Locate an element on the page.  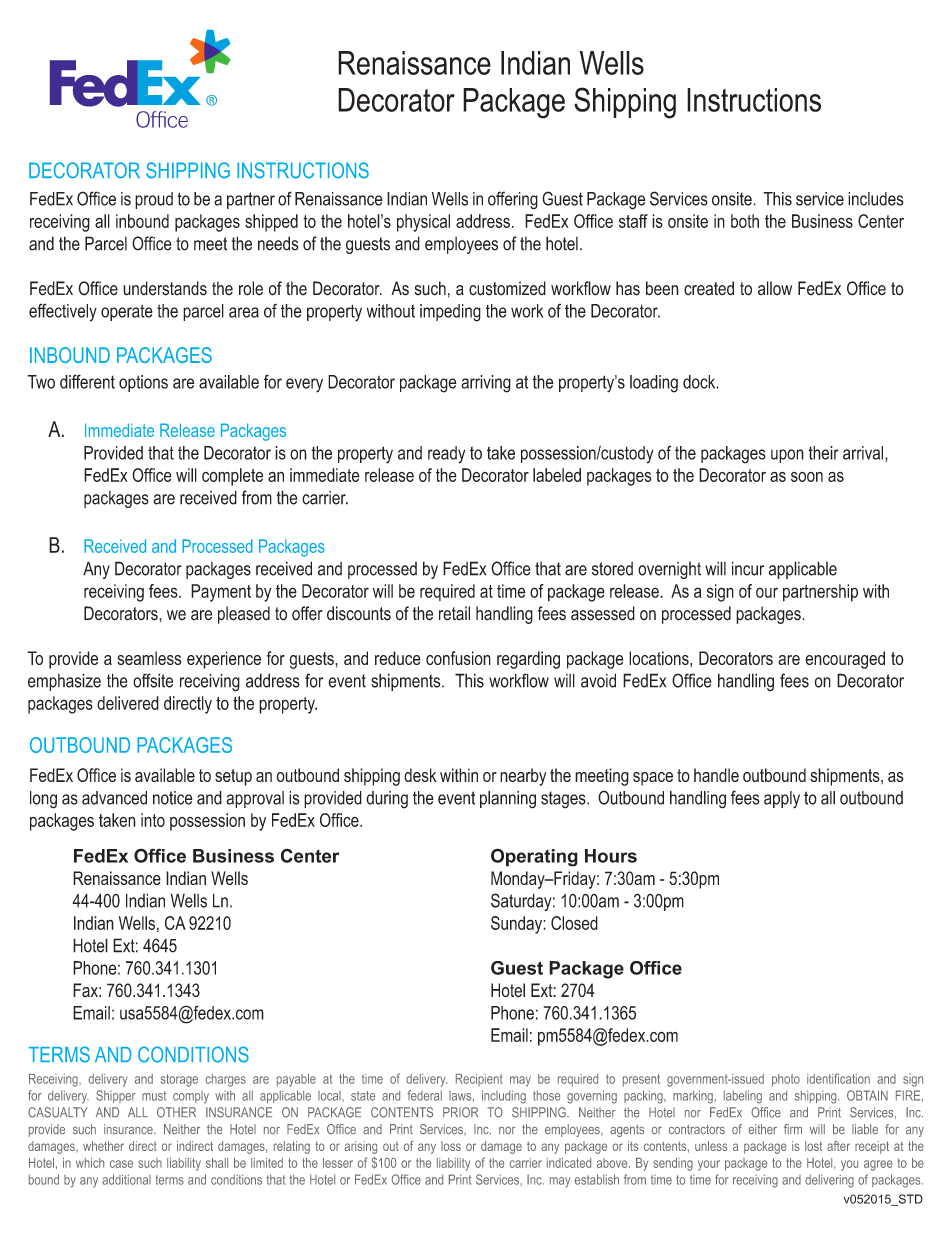
retail is located at coordinates (454, 613).
